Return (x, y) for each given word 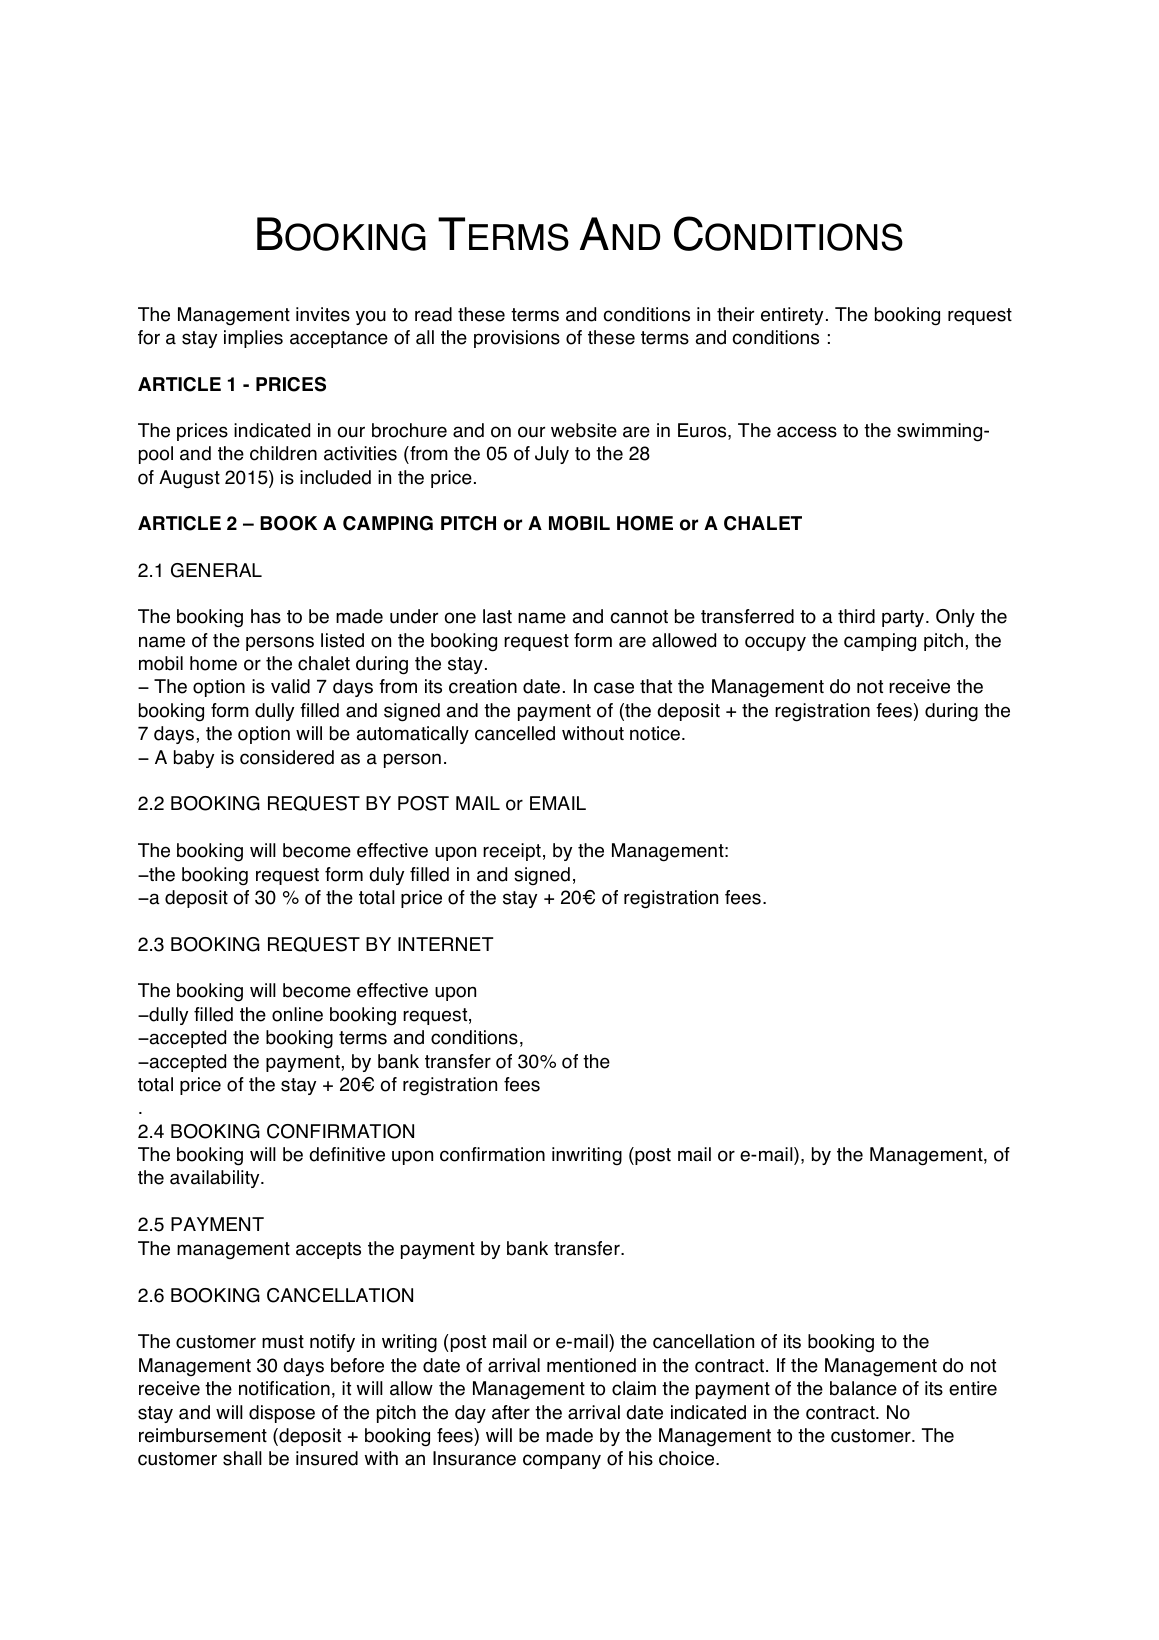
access (807, 432)
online (297, 1014)
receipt (512, 852)
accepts (328, 1250)
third (856, 616)
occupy (775, 643)
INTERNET (445, 944)
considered (287, 757)
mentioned (591, 1365)
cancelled (515, 733)
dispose (282, 1414)
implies (253, 339)
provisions (517, 339)
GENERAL (216, 570)
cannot (639, 617)
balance (863, 1388)
